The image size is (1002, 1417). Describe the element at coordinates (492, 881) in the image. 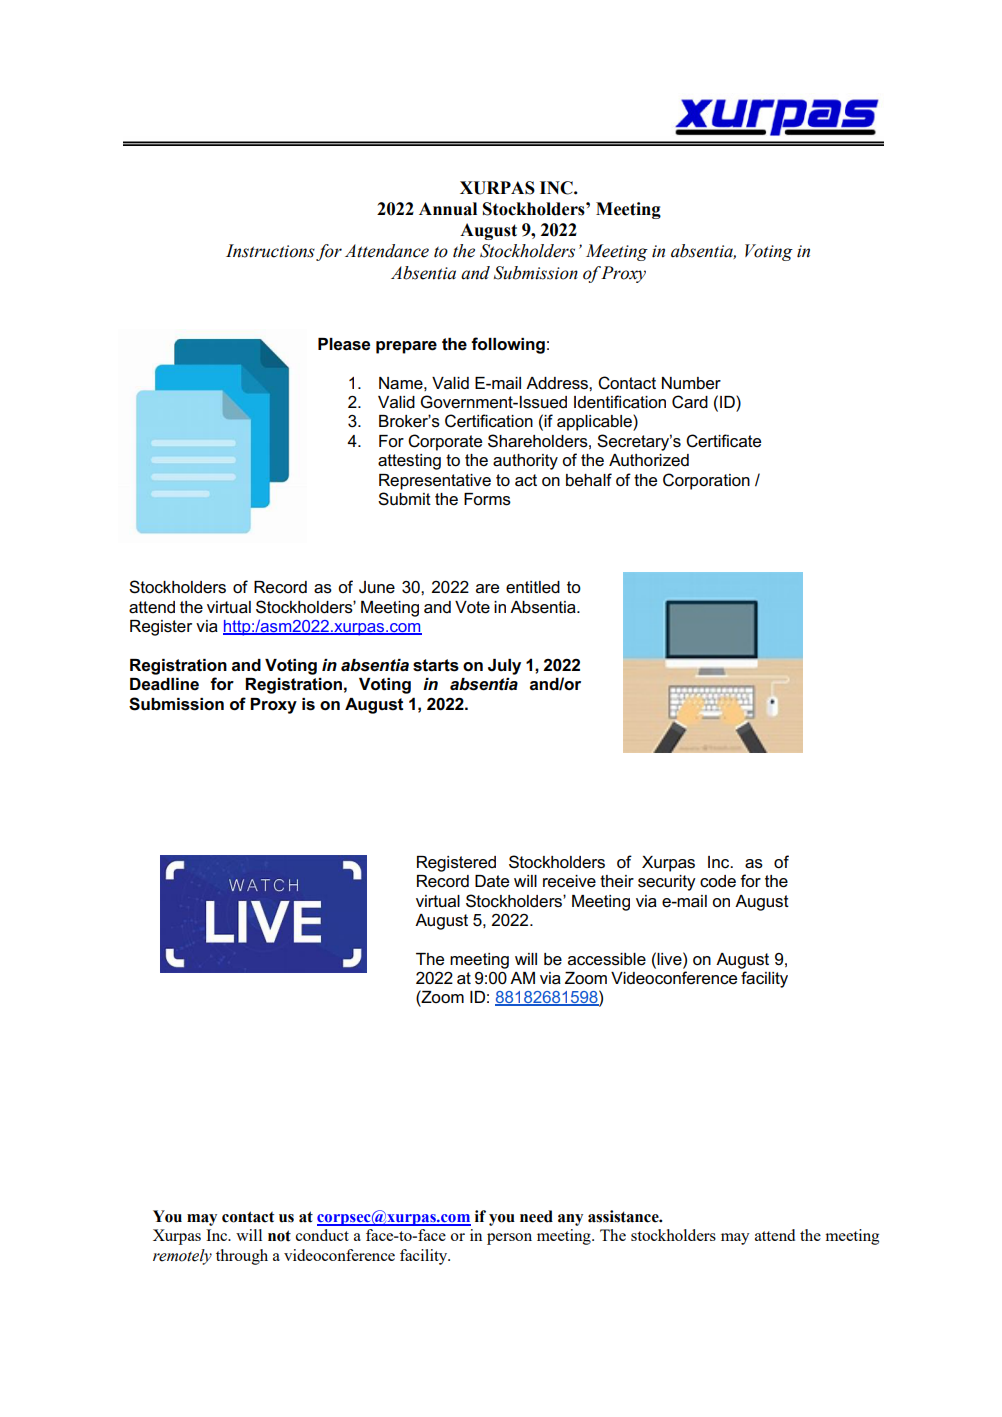

I see `Date` at that location.
